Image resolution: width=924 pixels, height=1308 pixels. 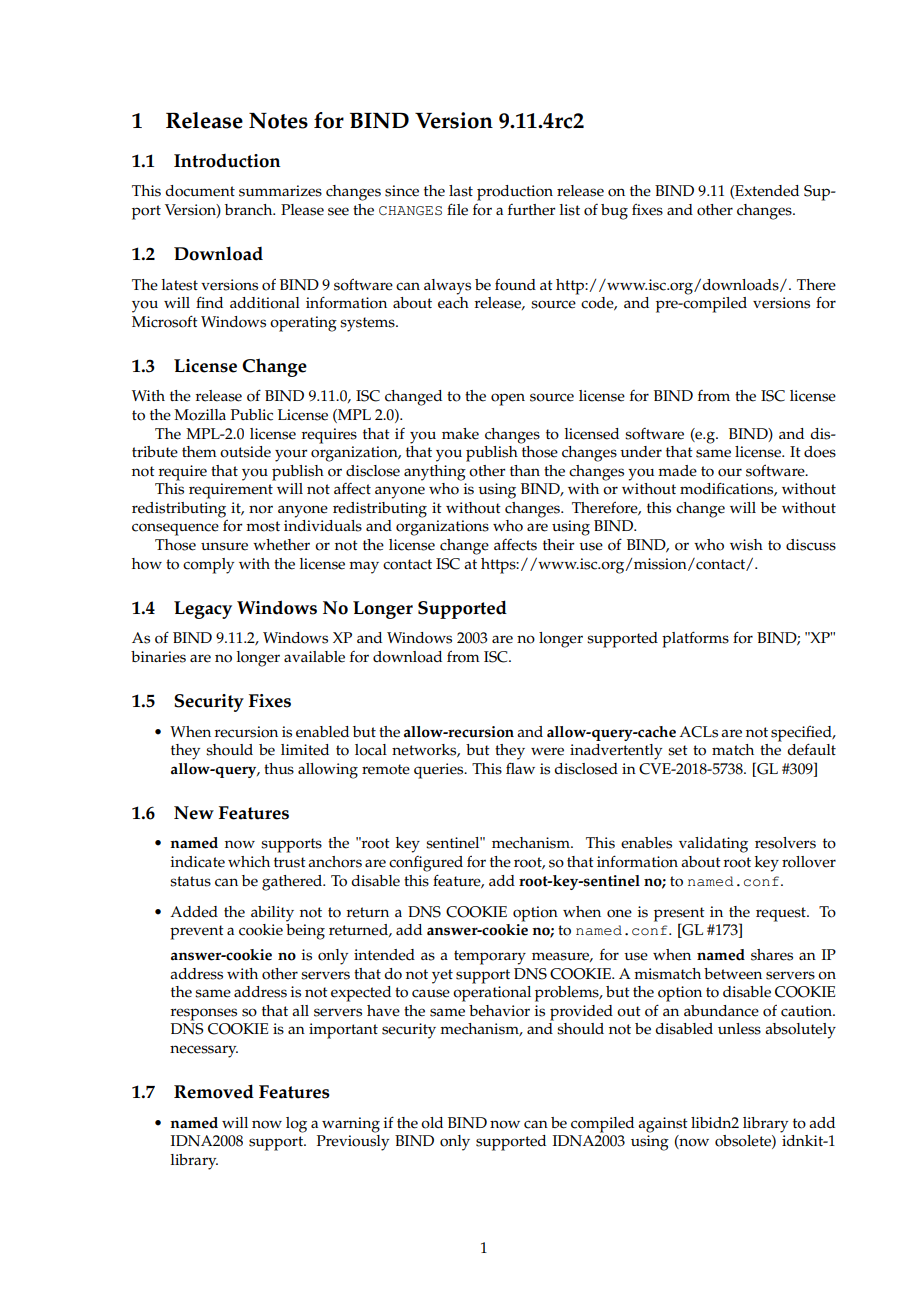 What do you see at coordinates (432, 1123) in the screenshot?
I see `old` at bounding box center [432, 1123].
